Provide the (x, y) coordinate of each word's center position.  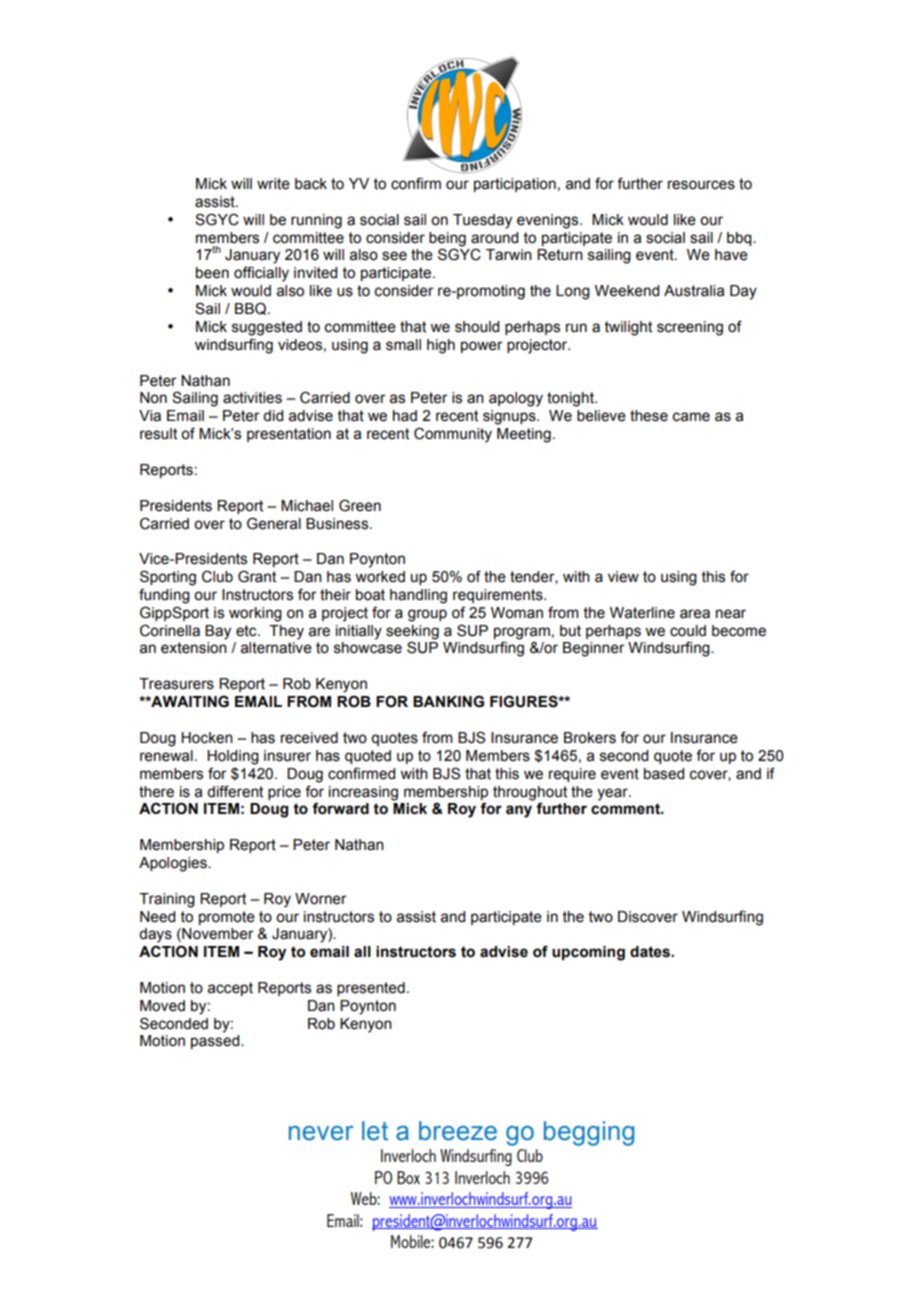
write (273, 184)
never (321, 1133)
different (235, 791)
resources (701, 185)
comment (626, 809)
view (623, 577)
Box (408, 1177)
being (447, 239)
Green (360, 505)
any (519, 811)
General (274, 523)
